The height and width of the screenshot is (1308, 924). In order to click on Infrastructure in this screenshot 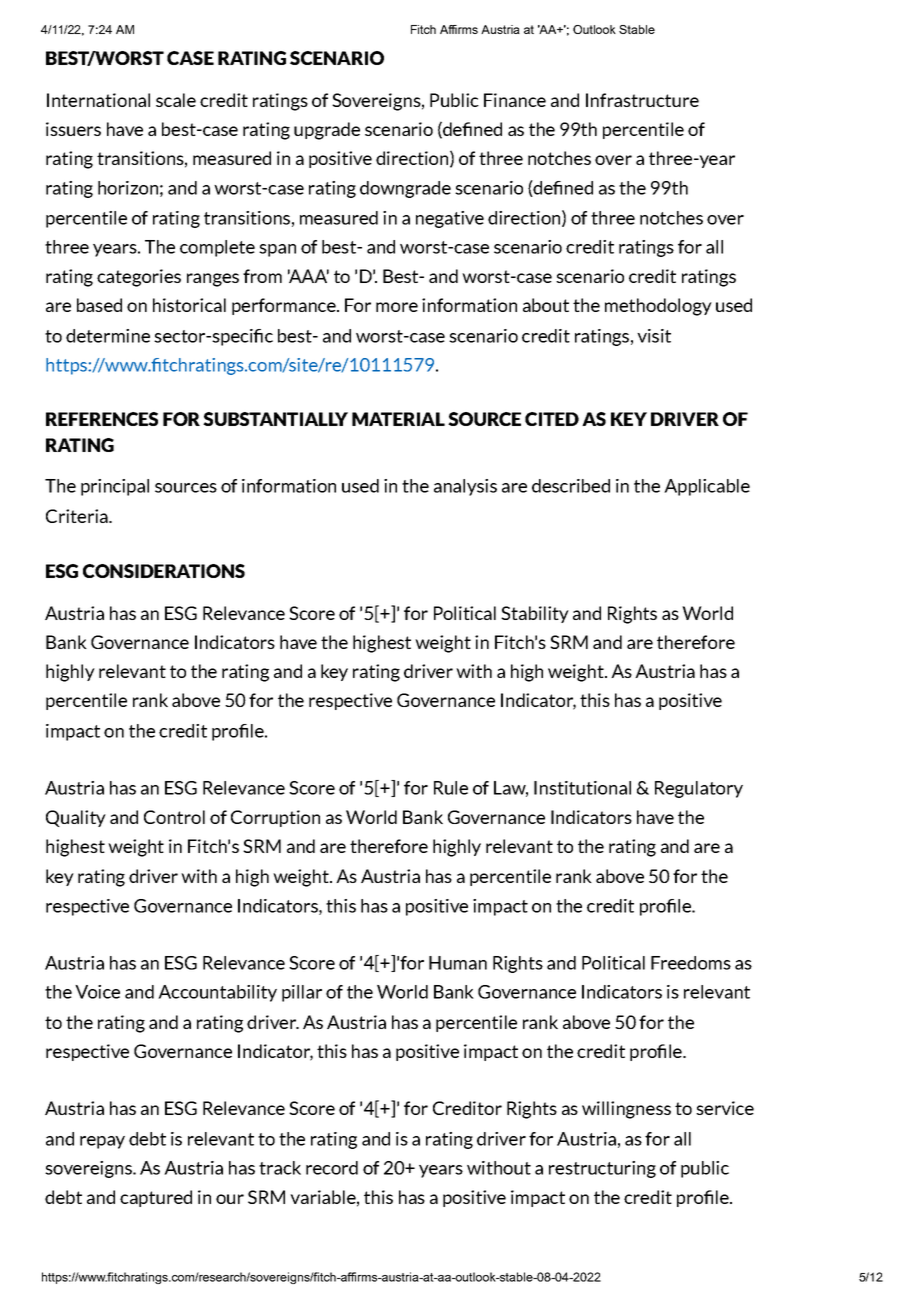, I will do `click(642, 100)`.
